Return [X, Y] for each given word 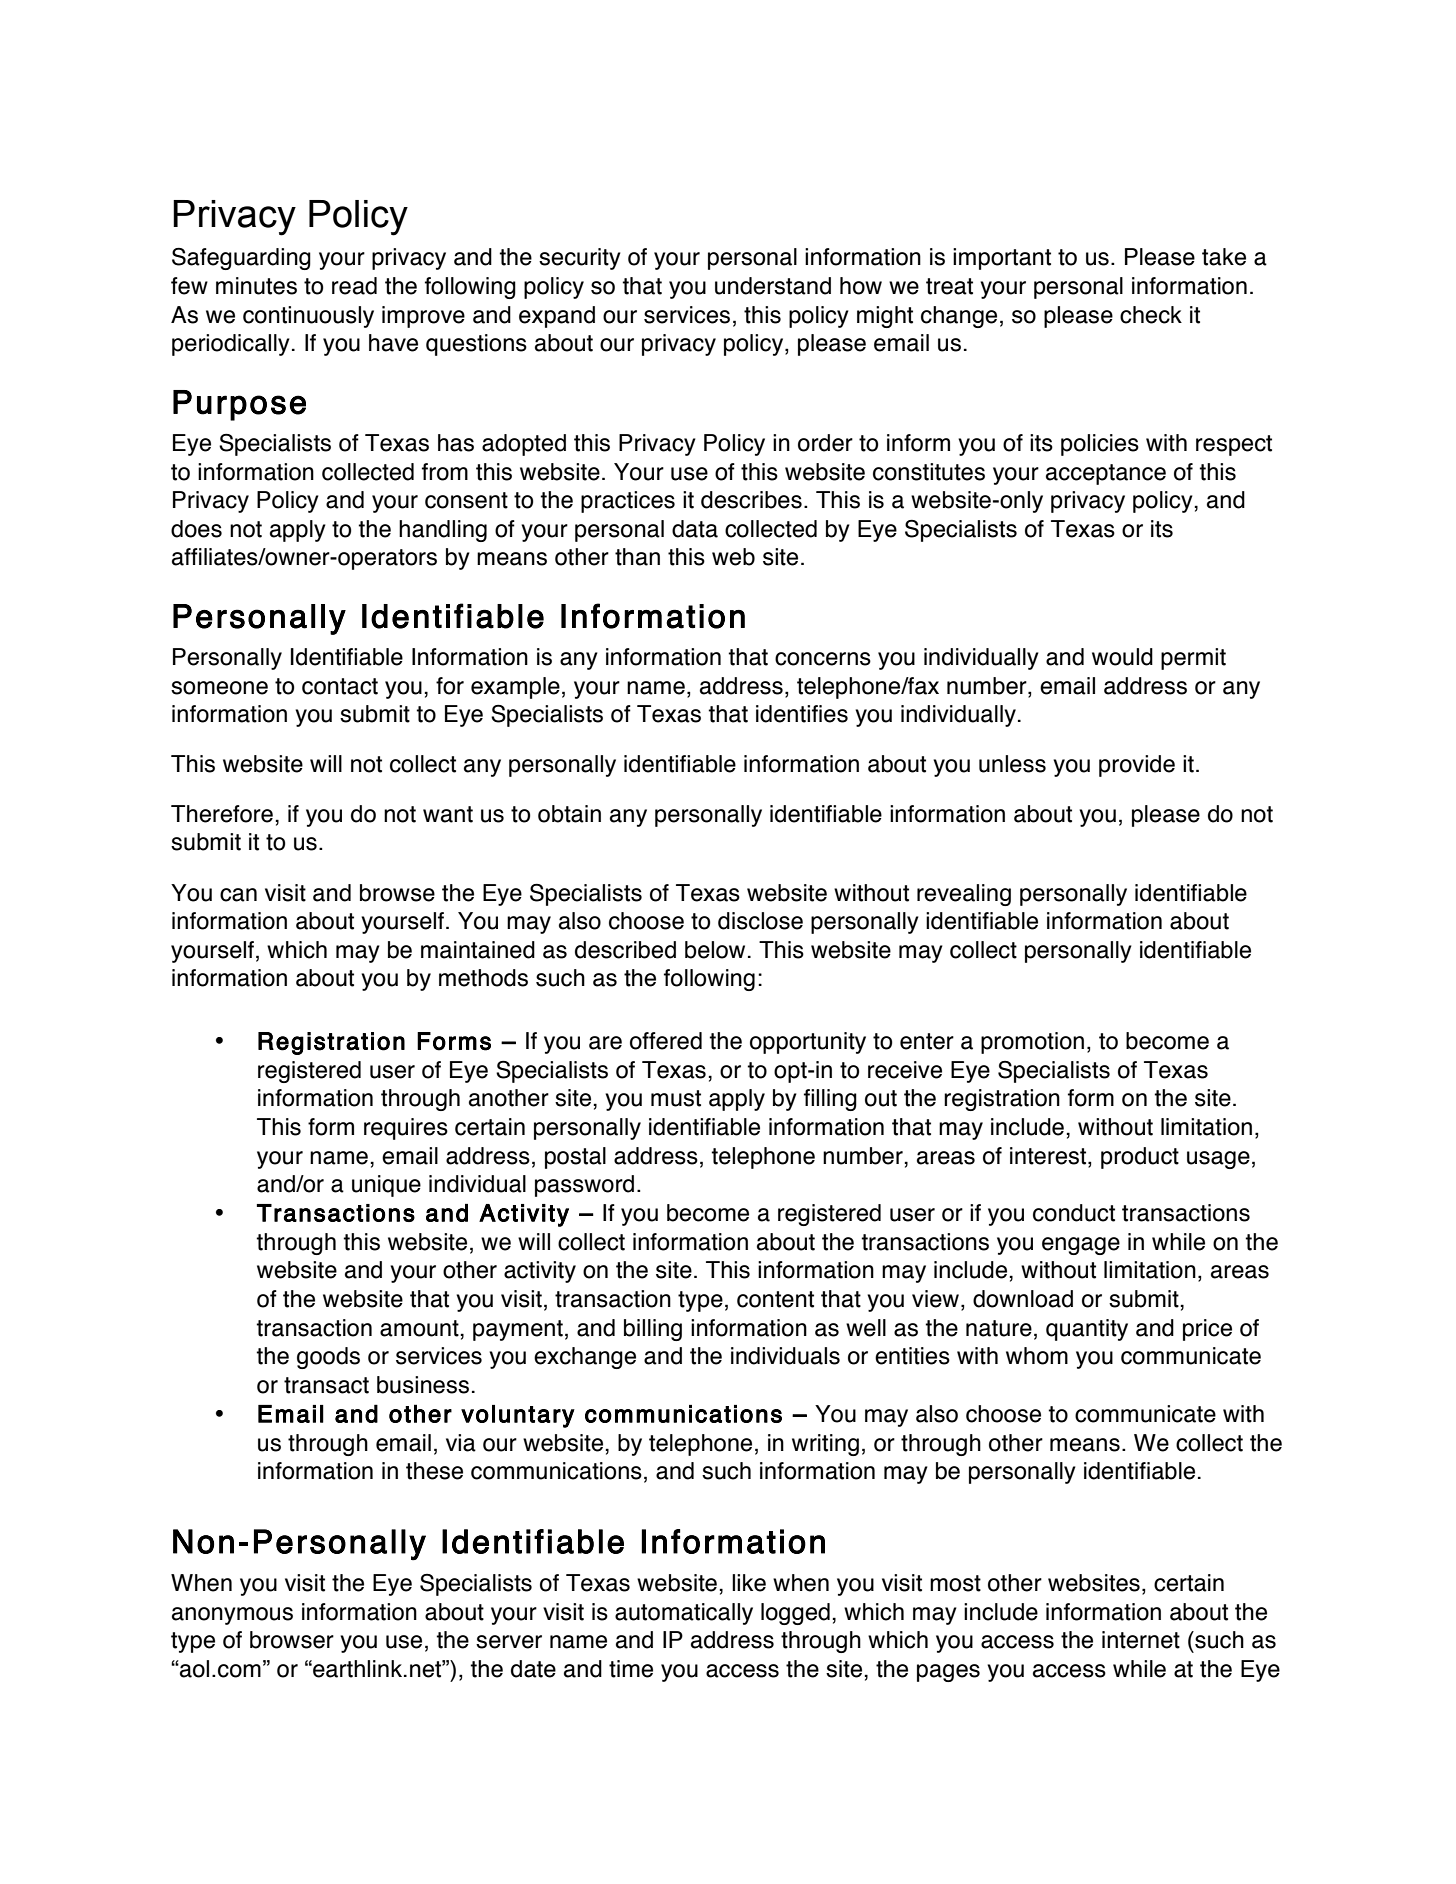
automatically [684, 1614]
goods [328, 1358]
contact [340, 686]
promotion [1032, 1043]
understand [773, 286]
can [238, 895]
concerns [823, 659]
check [1151, 315]
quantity [1087, 1330]
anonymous [232, 1616]
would [1122, 657]
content [775, 1299]
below [715, 950]
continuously [308, 317]
